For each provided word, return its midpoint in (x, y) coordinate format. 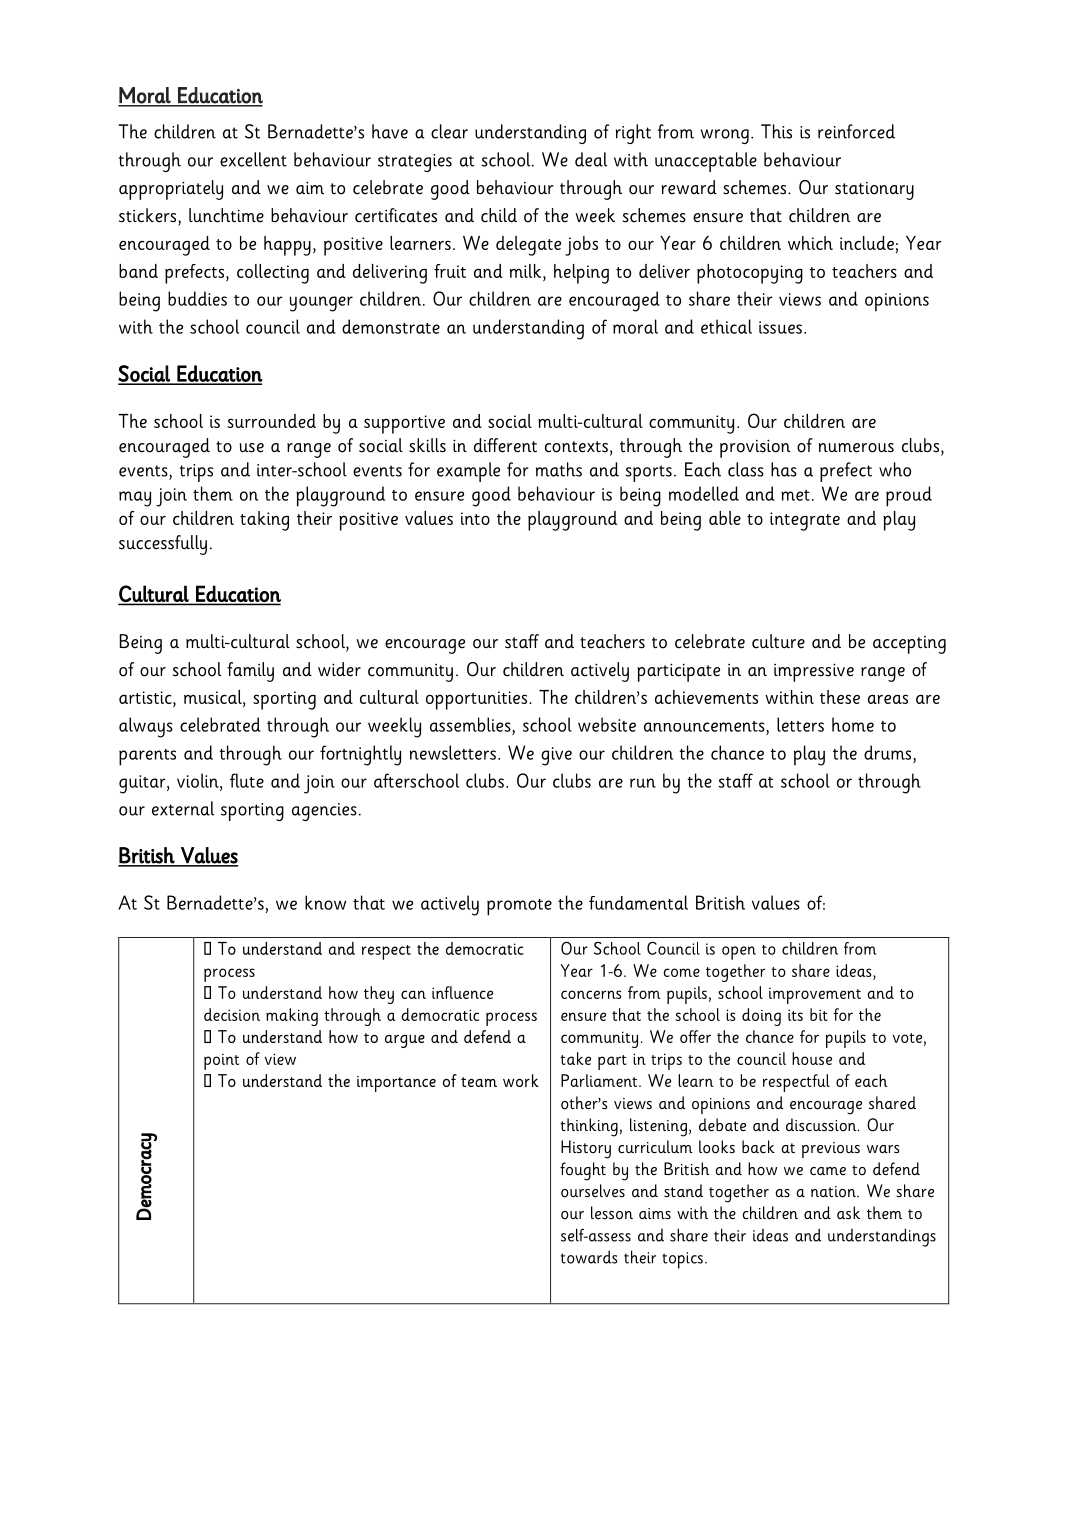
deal (591, 159)
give (556, 756)
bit (819, 1014)
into (475, 518)
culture (778, 641)
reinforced (856, 131)
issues (780, 327)
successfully (163, 545)
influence (462, 992)
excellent (253, 159)
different (505, 445)
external (183, 808)
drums (889, 752)
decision (232, 1014)
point (221, 1062)
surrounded (271, 421)
